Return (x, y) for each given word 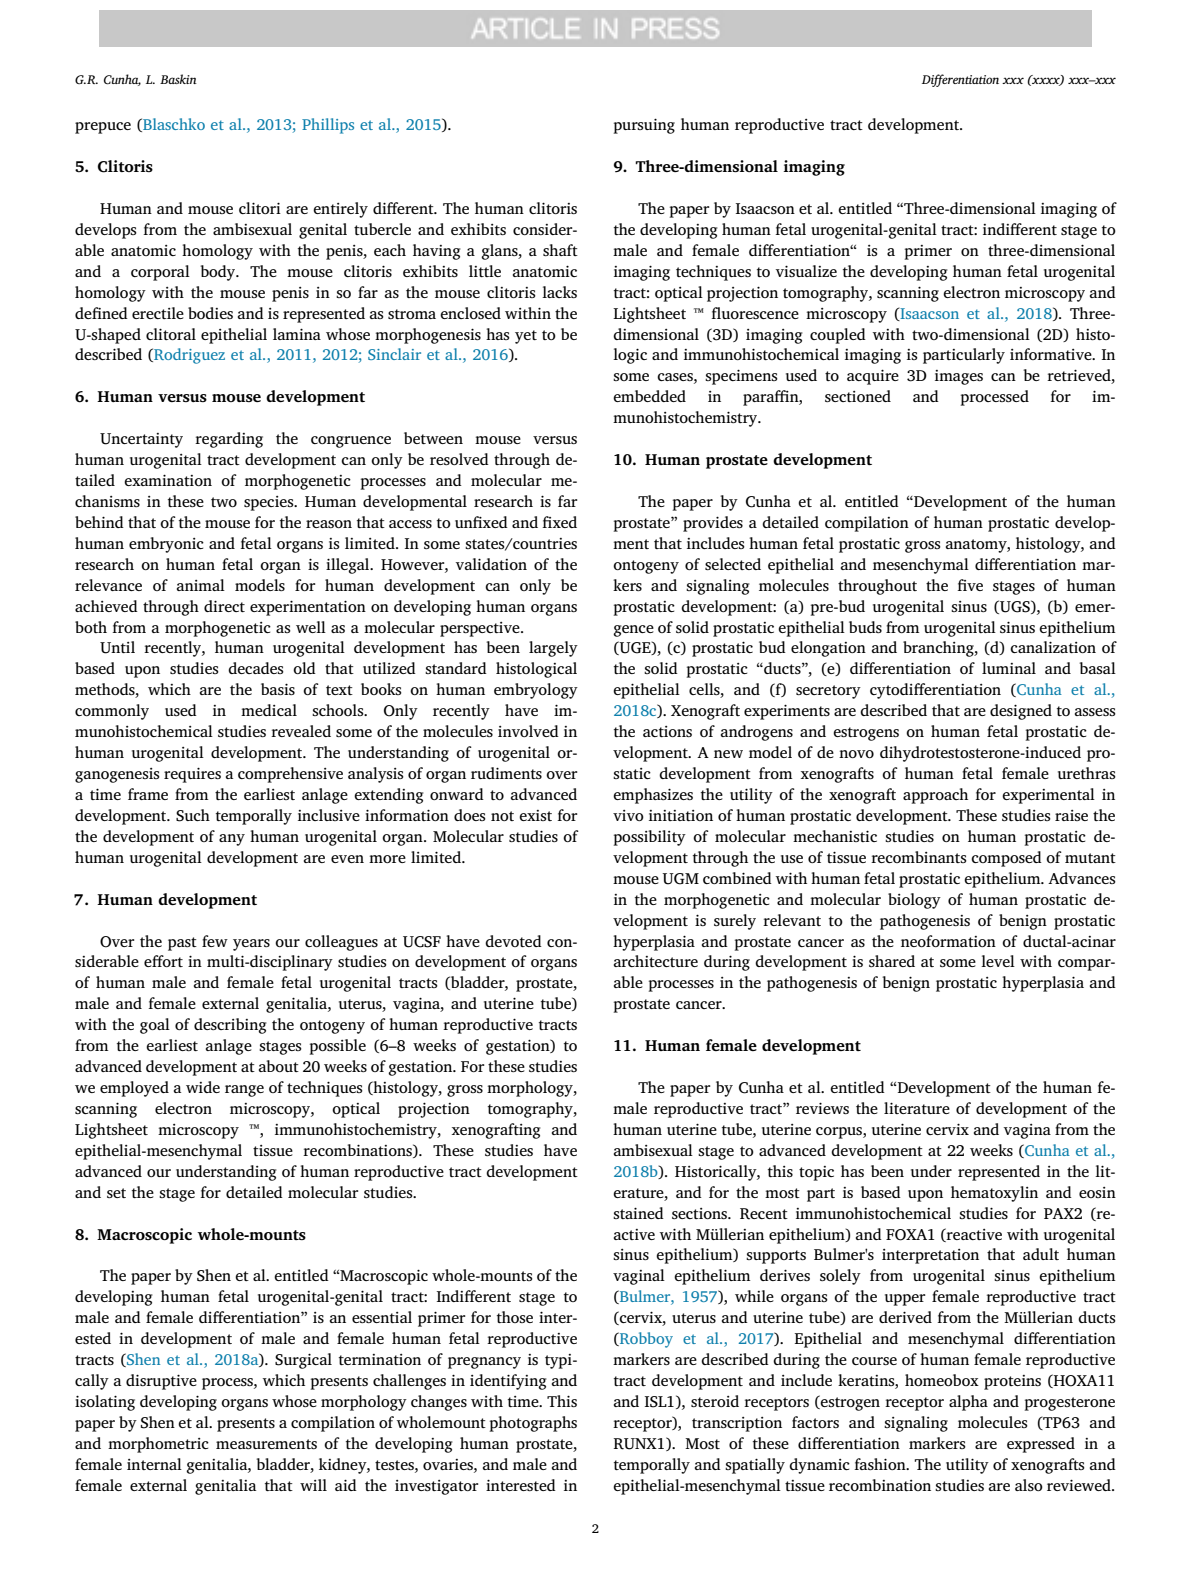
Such (193, 815)
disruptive (161, 1382)
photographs (533, 1424)
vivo (628, 815)
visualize (806, 271)
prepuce (103, 128)
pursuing (644, 126)
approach (935, 796)
